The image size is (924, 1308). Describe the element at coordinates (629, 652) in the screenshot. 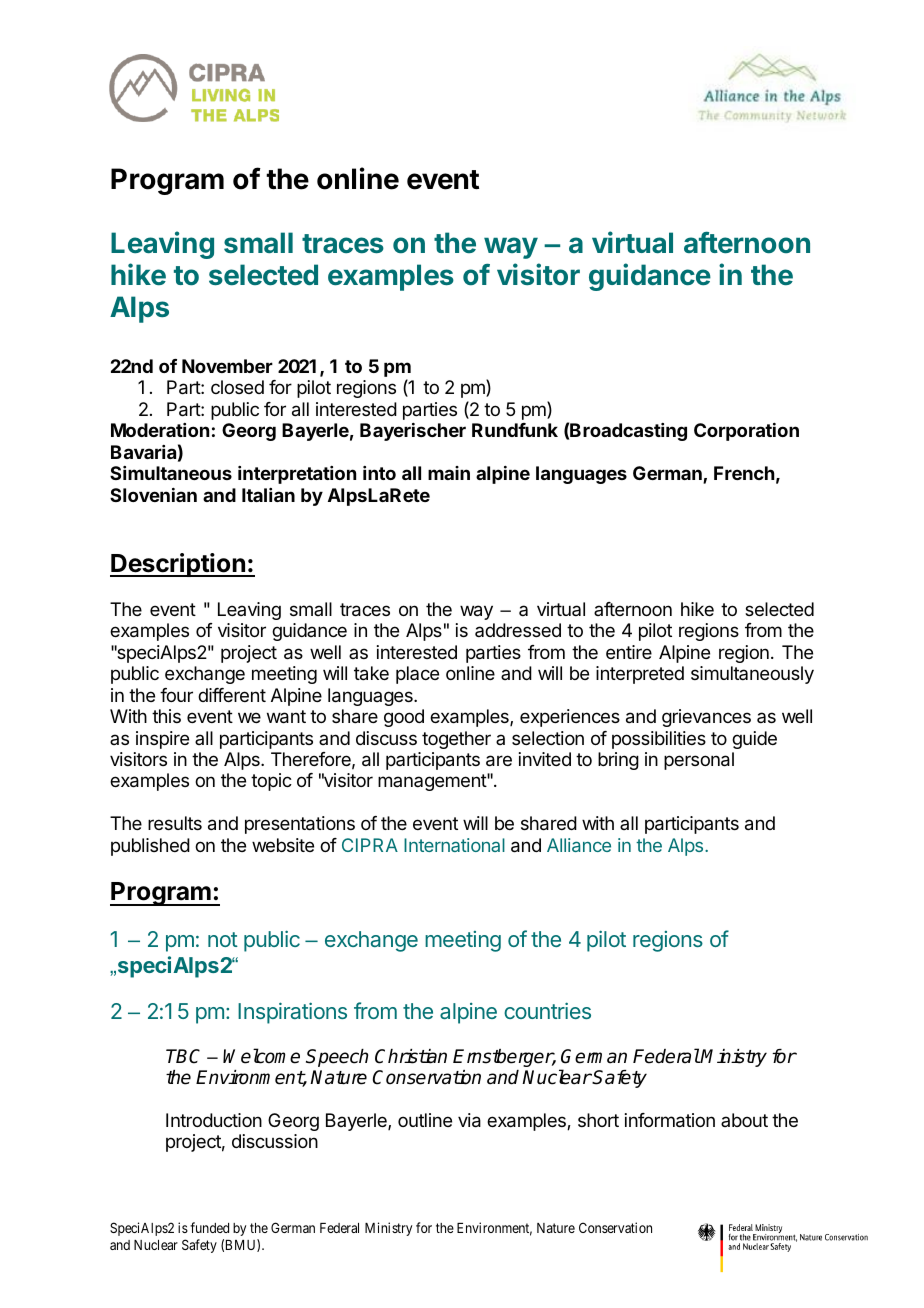

I see `entire` at that location.
